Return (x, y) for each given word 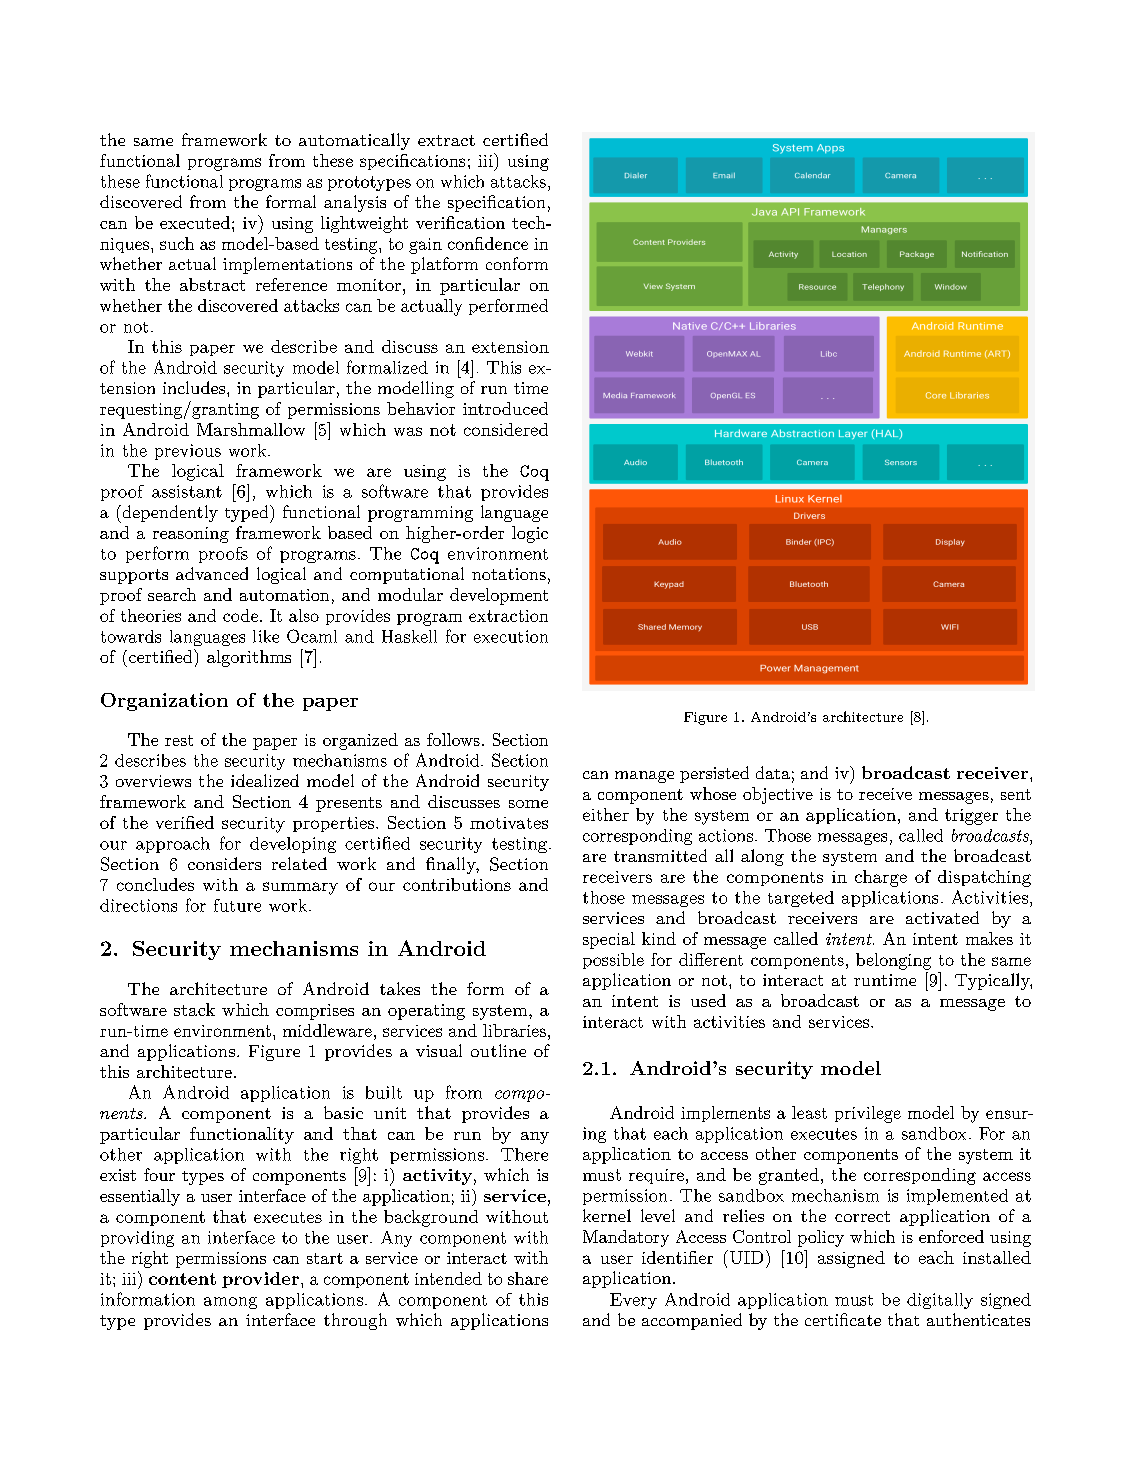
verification (460, 222)
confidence (488, 243)
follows (453, 739)
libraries (514, 1030)
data (773, 772)
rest (179, 740)
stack (194, 1009)
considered (506, 429)
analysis (355, 203)
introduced (505, 408)
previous (188, 452)
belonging (893, 961)
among (230, 1303)
